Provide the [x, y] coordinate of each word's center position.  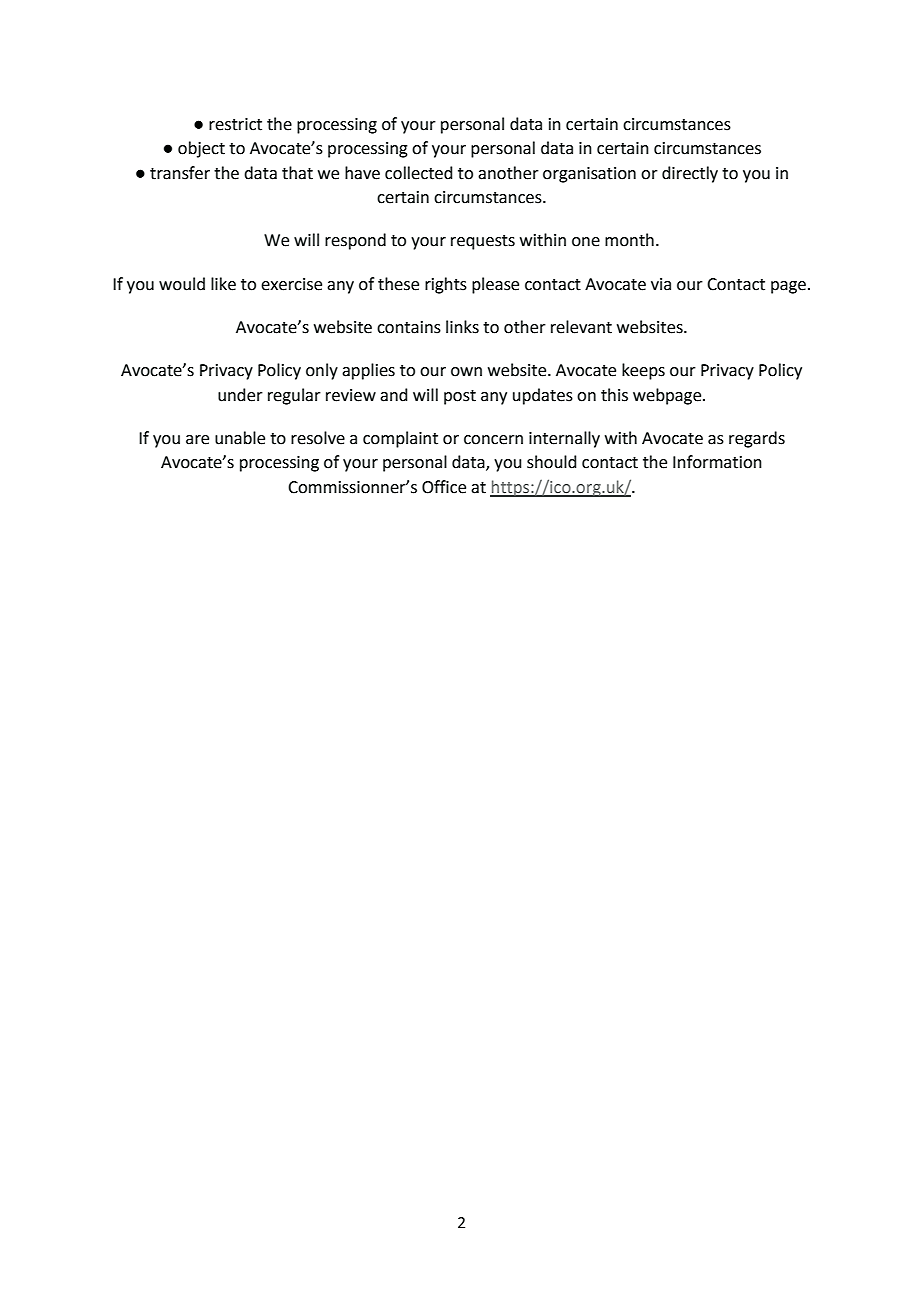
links [462, 327]
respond [355, 241]
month [629, 240]
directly [690, 174]
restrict [235, 124]
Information [717, 462]
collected [418, 173]
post [460, 397]
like [223, 284]
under [240, 395]
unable [240, 438]
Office [444, 487]
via [661, 284]
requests [483, 242]
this [614, 395]
